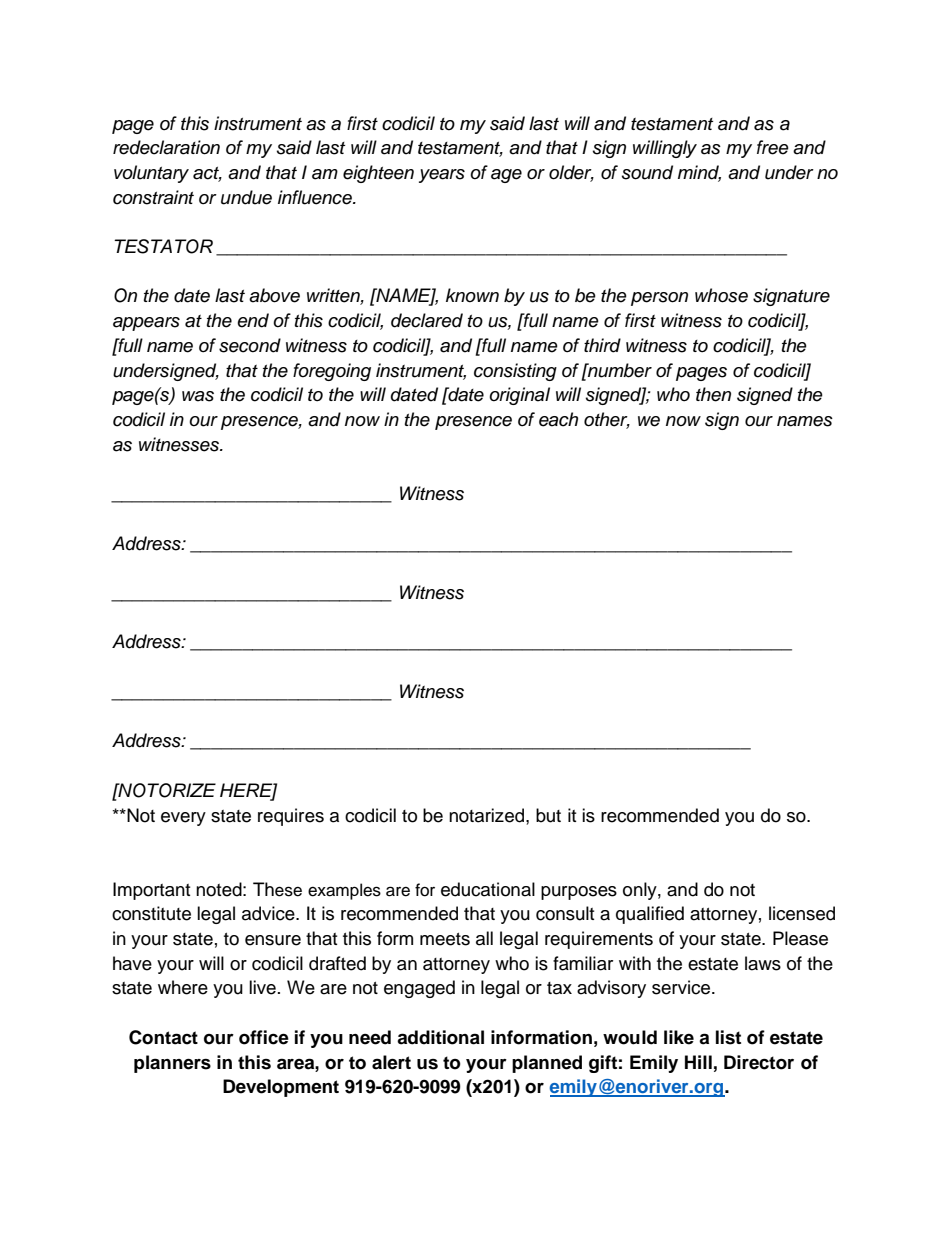 This screenshot has width=952, height=1233. What do you see at coordinates (440, 1037) in the screenshot?
I see `additional` at bounding box center [440, 1037].
